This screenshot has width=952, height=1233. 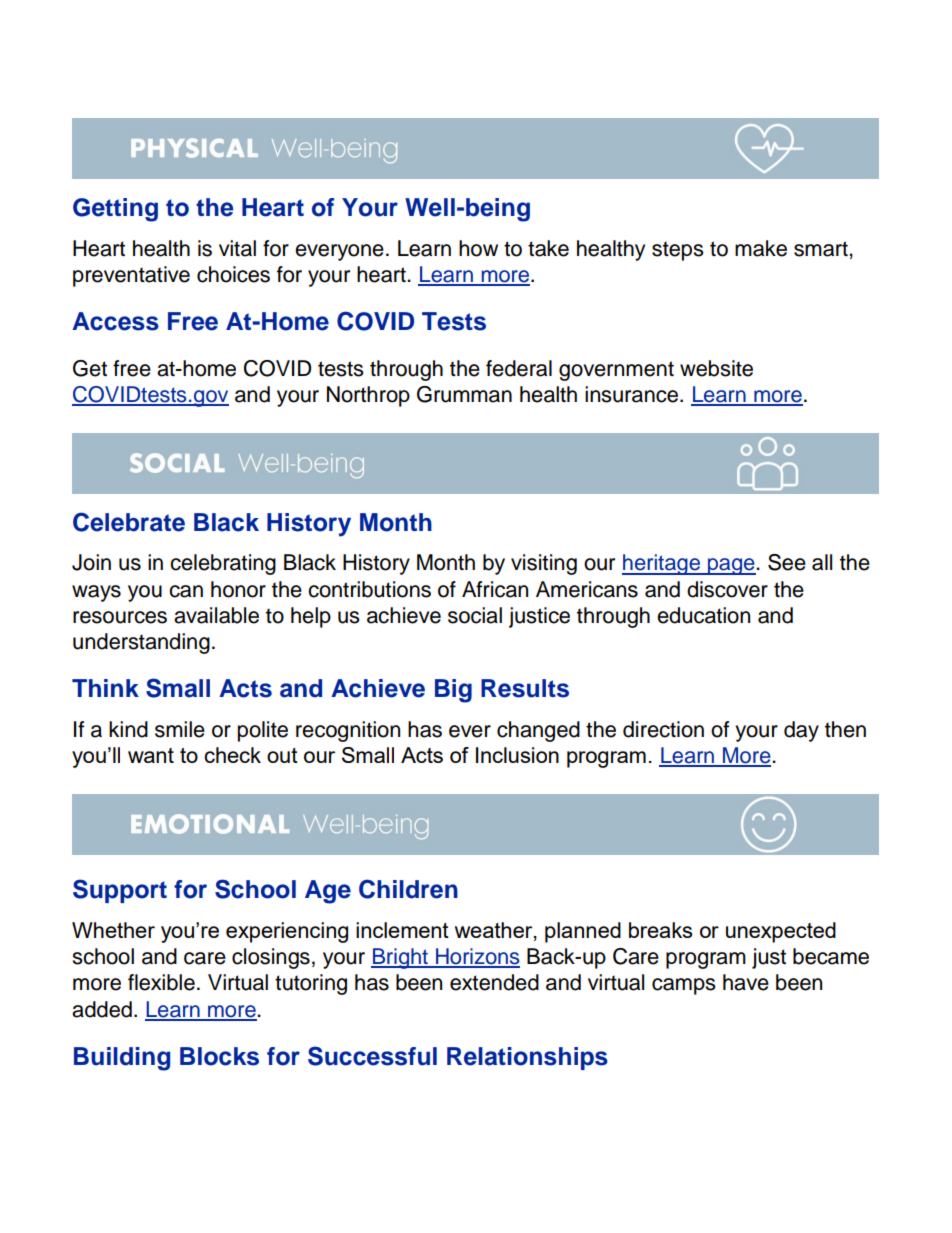 What do you see at coordinates (237, 248) in the screenshot?
I see `vital` at bounding box center [237, 248].
